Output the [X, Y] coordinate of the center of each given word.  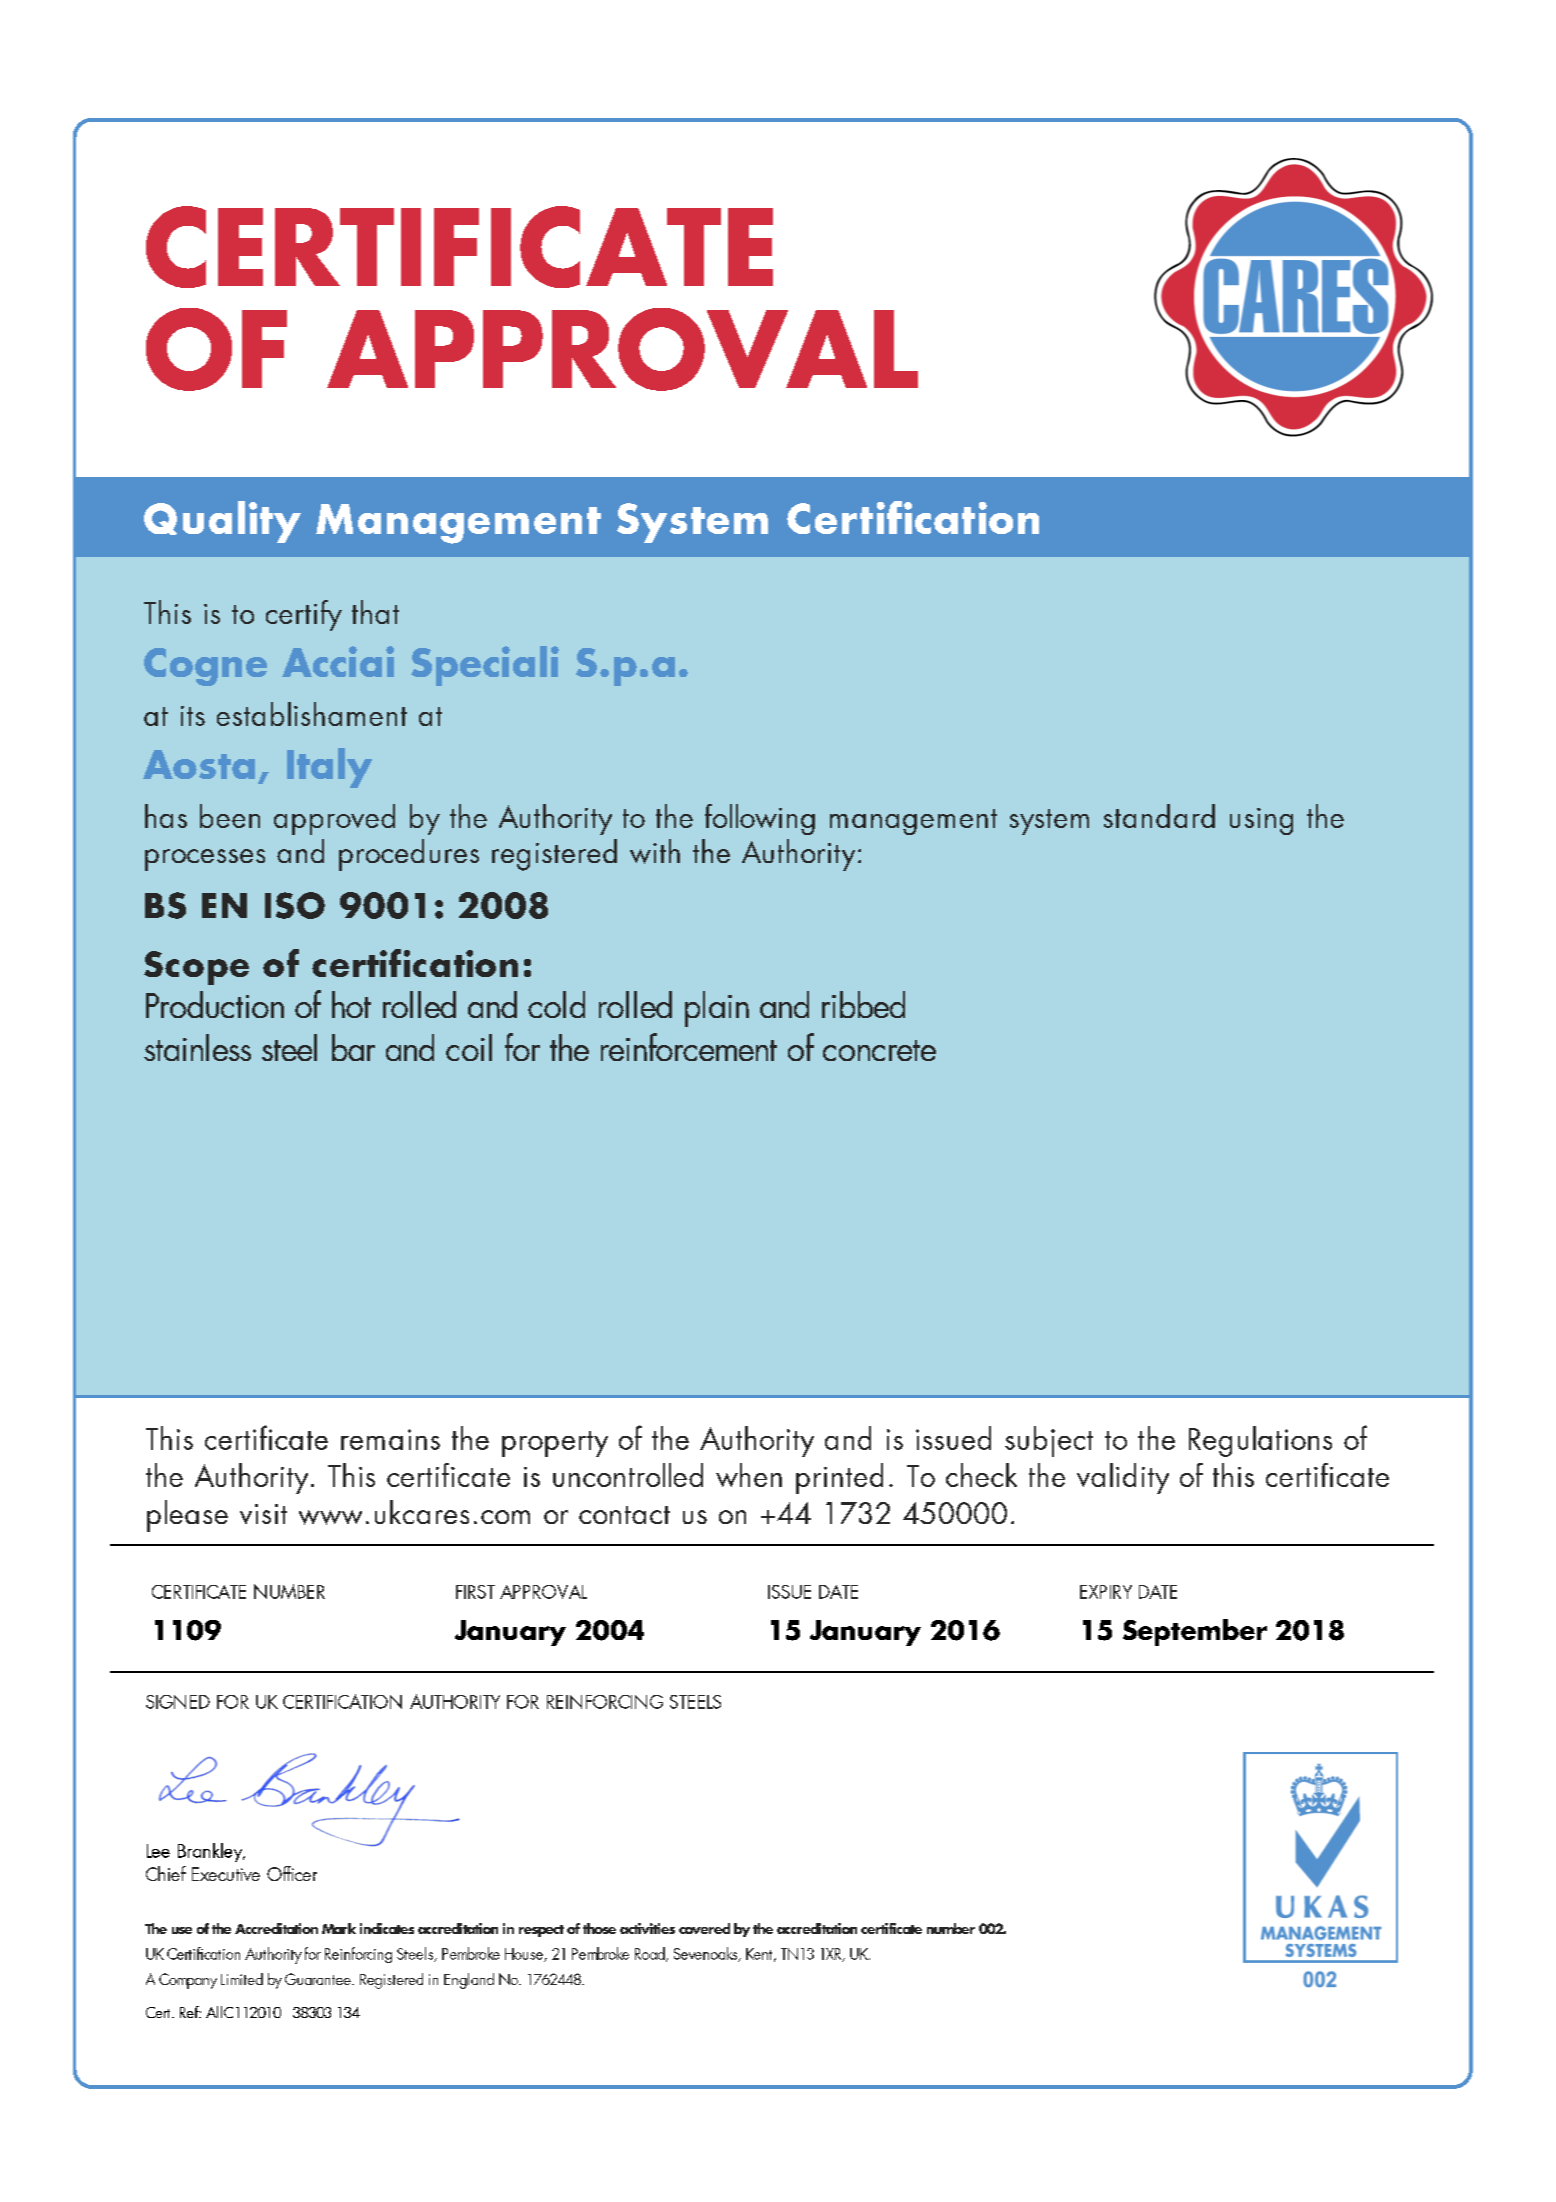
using [1261, 821]
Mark [339, 1928]
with [655, 851]
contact [624, 1515]
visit [263, 1514]
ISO [295, 905]
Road [651, 1954]
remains [390, 1439]
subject [1049, 1441]
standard [1159, 816]
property [555, 1444]
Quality [222, 522]
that [375, 612]
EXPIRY [1106, 1592]
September [1195, 1632]
